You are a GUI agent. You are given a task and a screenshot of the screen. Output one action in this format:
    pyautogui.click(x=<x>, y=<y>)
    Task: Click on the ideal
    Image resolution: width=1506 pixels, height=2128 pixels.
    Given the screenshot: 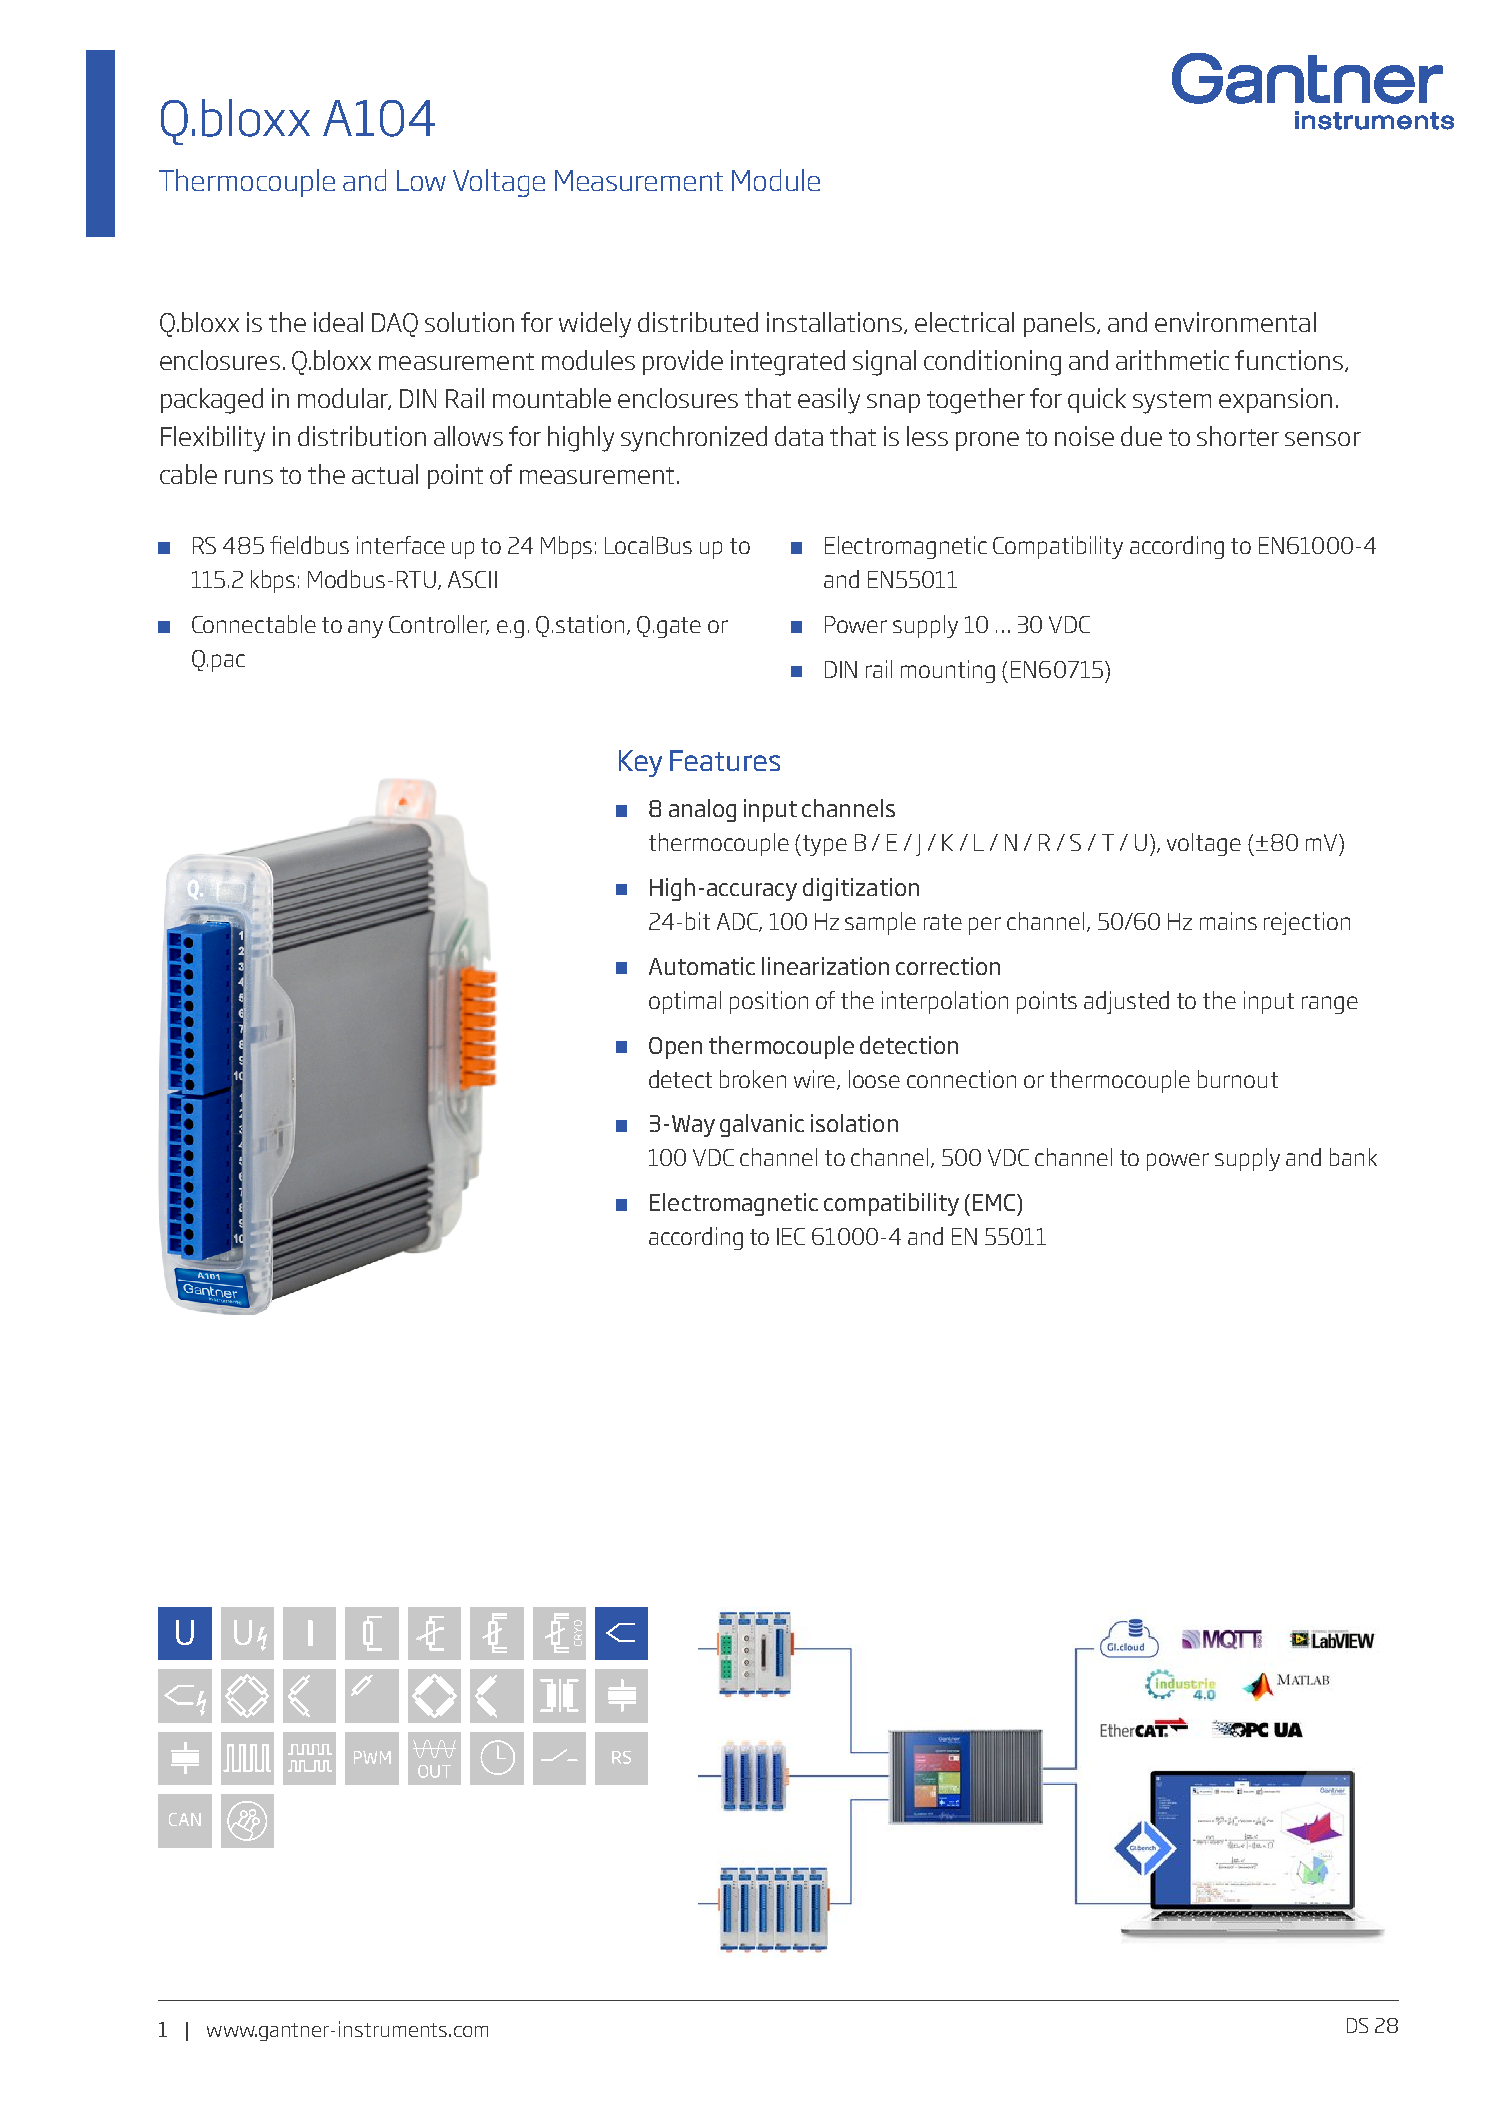 What is the action you would take?
    pyautogui.click(x=338, y=322)
